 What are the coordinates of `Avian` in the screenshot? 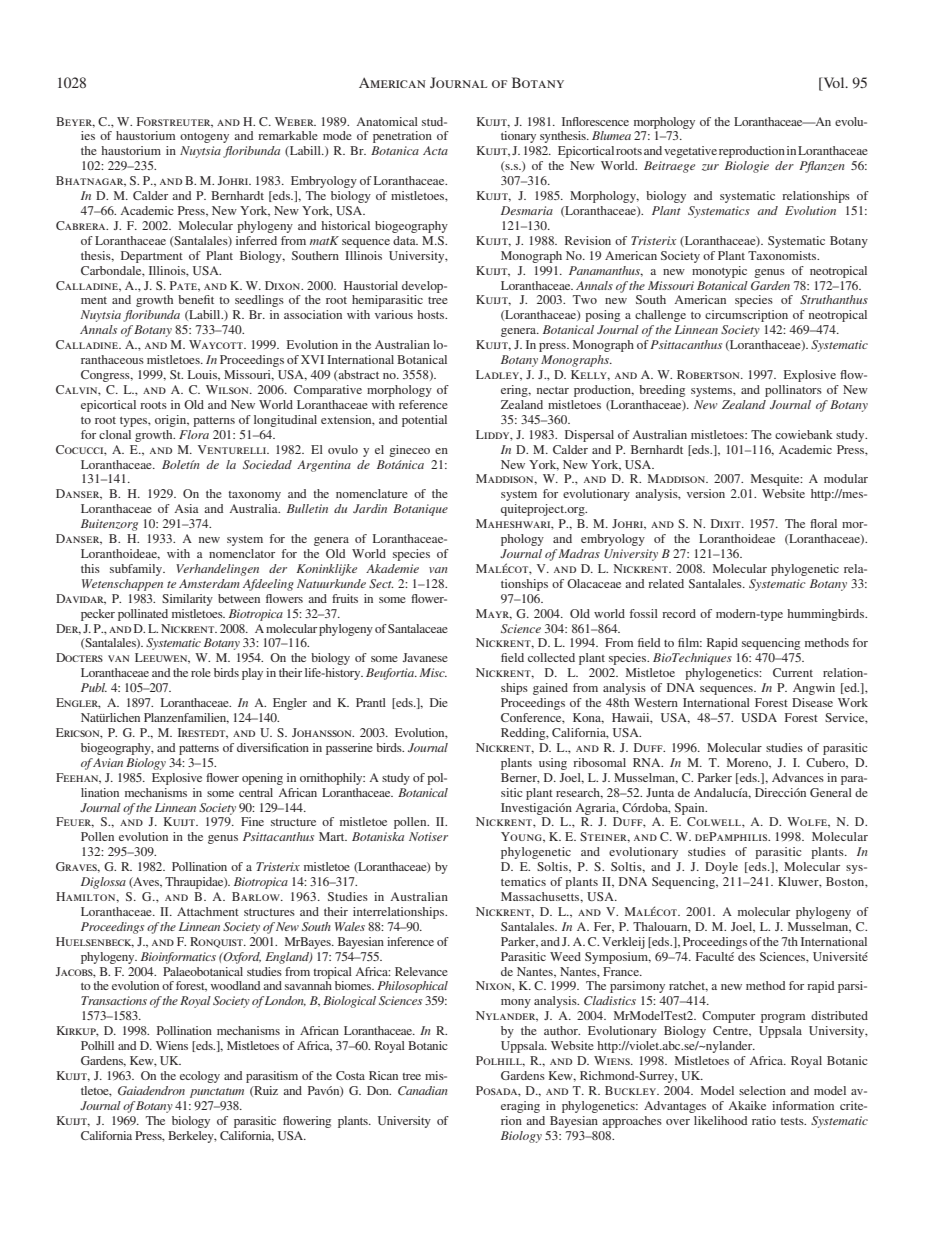 It's located at (108, 762).
